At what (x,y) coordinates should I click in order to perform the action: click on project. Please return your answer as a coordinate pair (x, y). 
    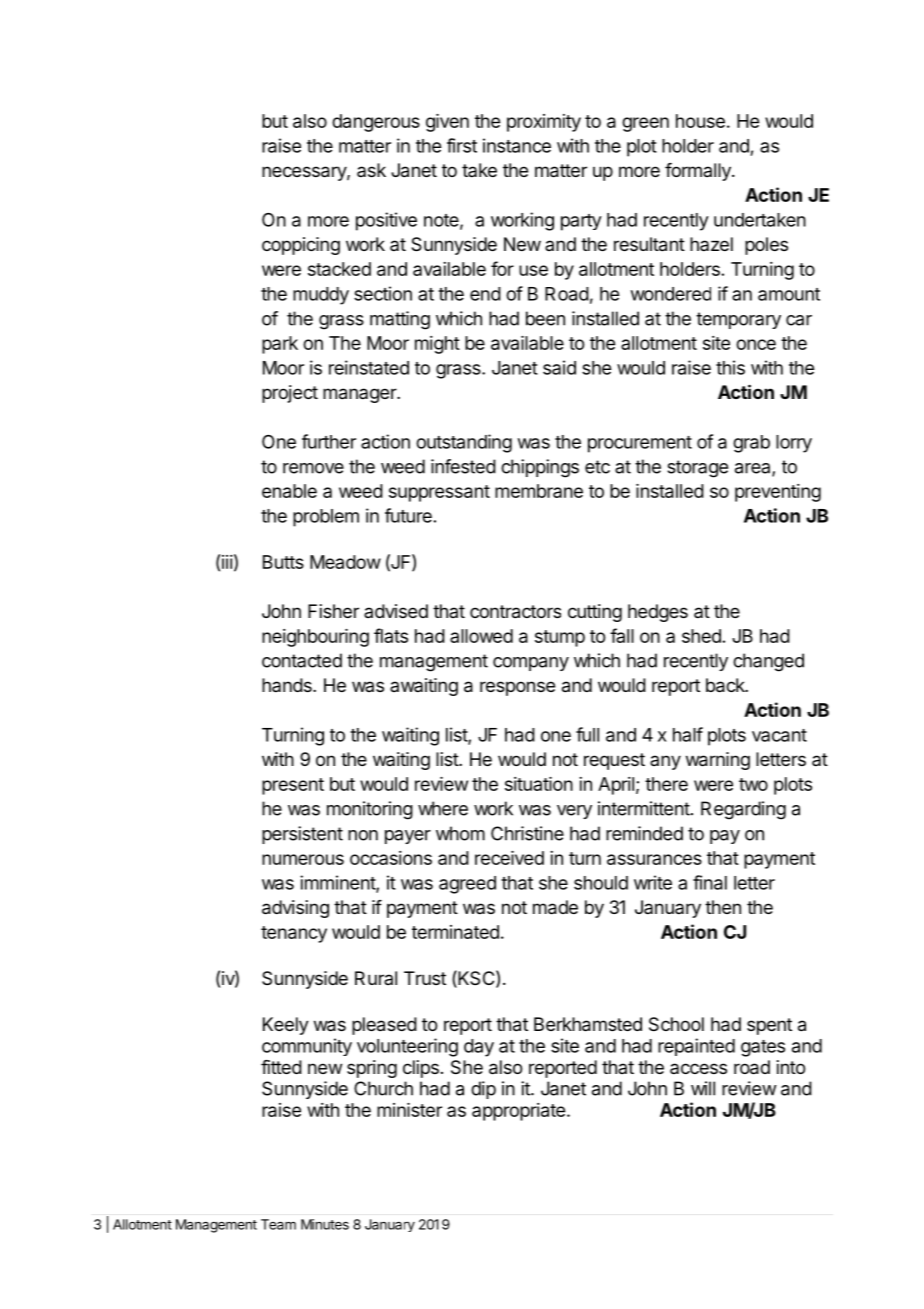
    Looking at the image, I should click on (290, 394).
